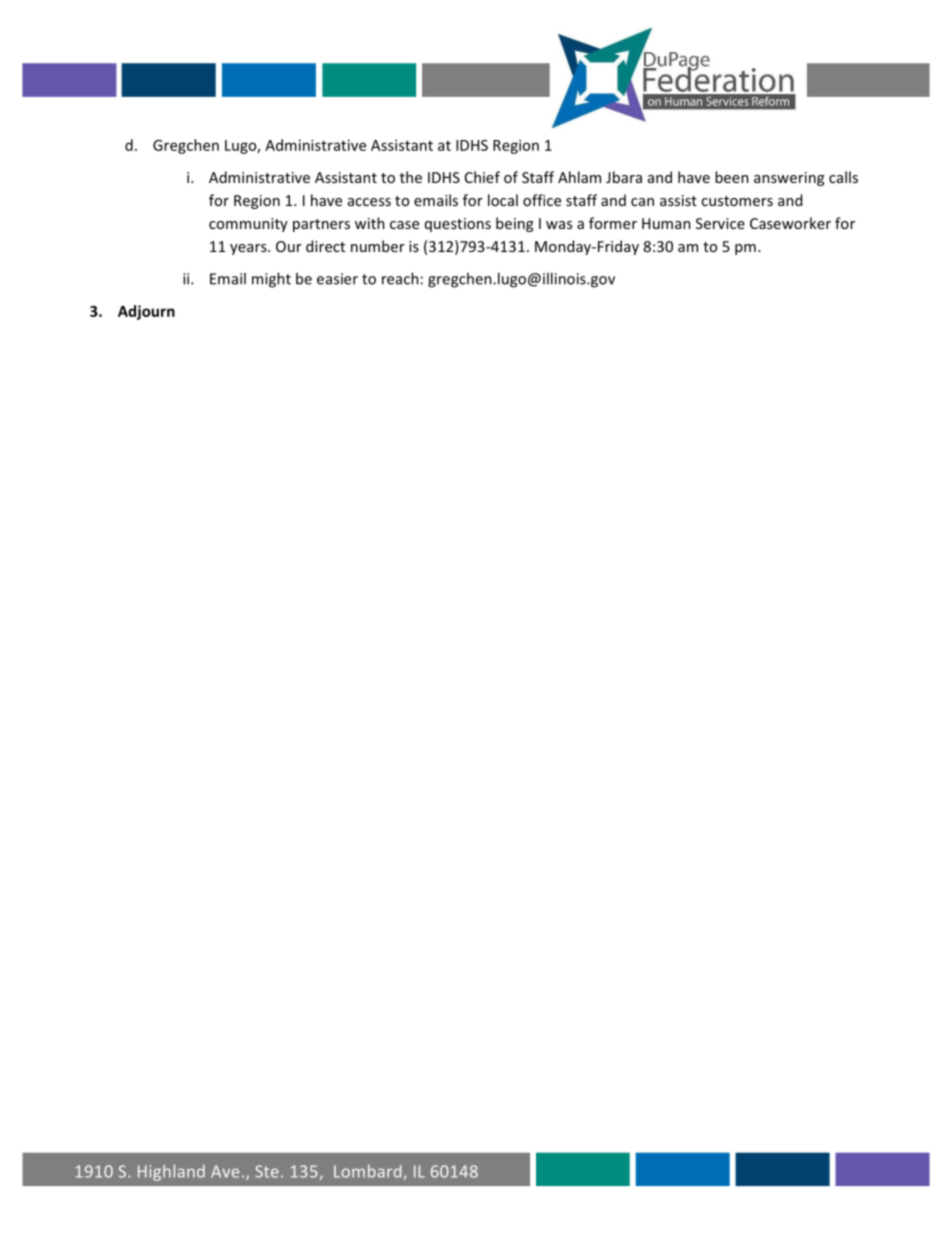 The image size is (952, 1233). What do you see at coordinates (267, 1171) in the image?
I see `Ste` at bounding box center [267, 1171].
